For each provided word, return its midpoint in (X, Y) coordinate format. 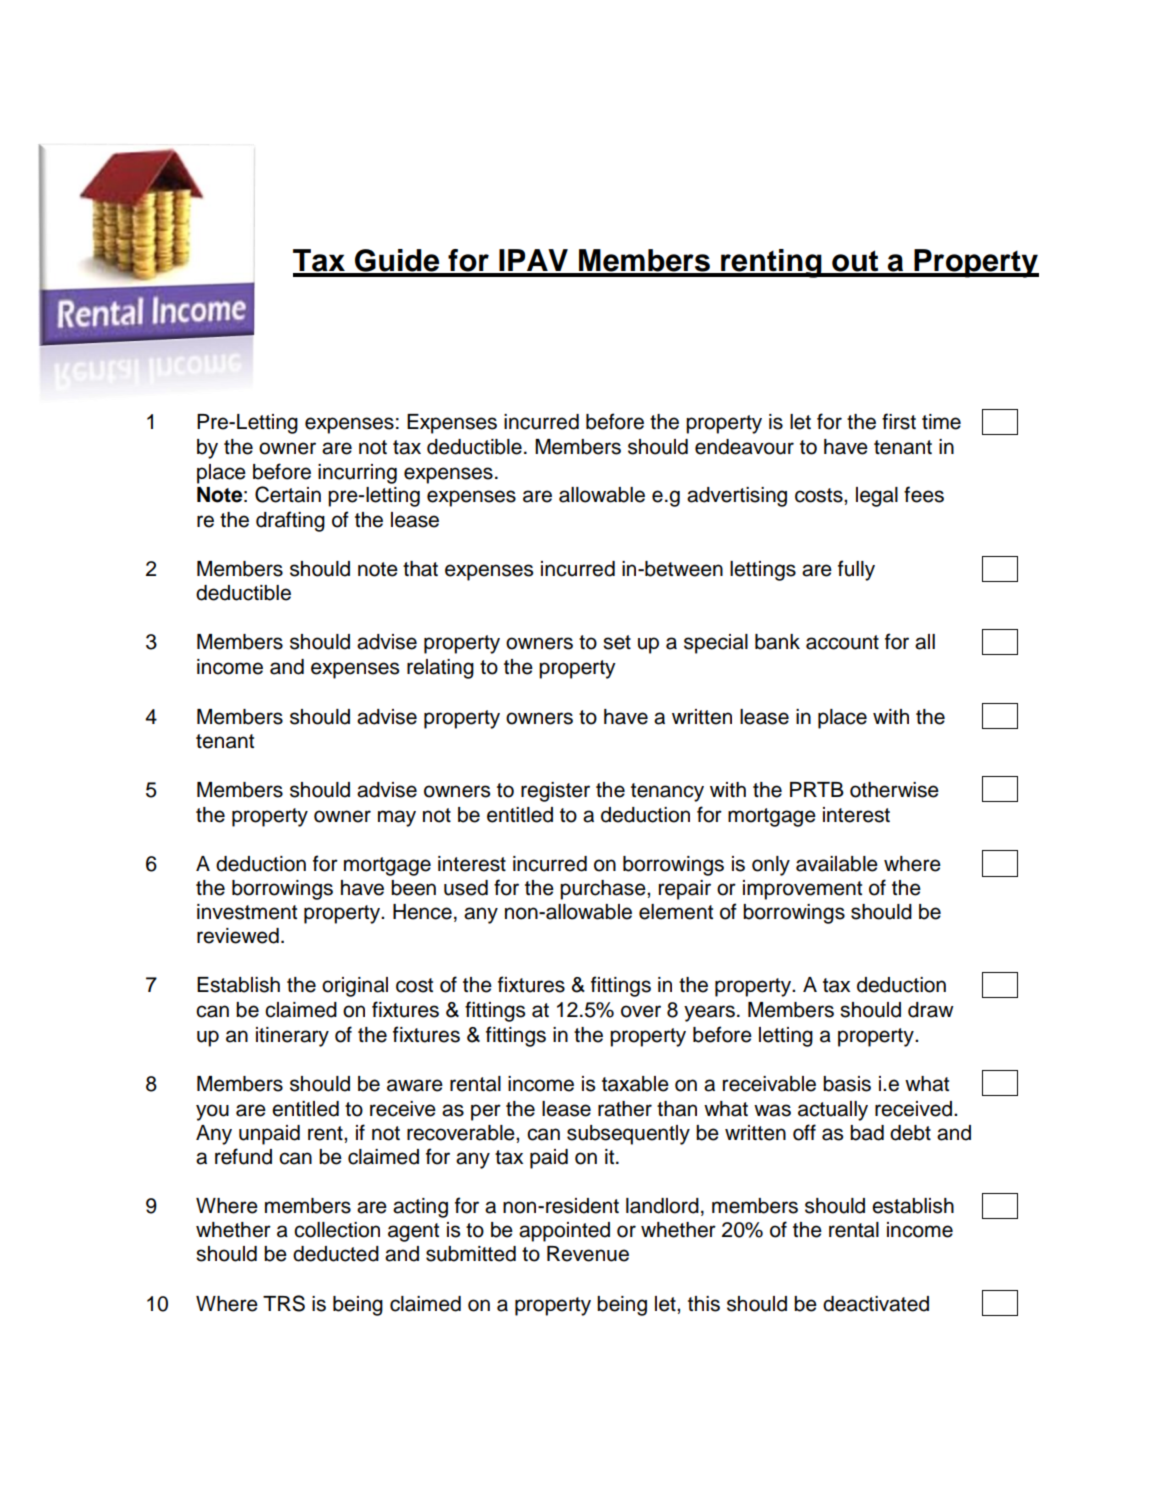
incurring (357, 474)
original (355, 987)
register (555, 792)
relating (440, 669)
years (709, 1013)
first (899, 421)
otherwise (894, 790)
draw (931, 1010)
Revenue (588, 1254)
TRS (284, 1303)
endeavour (744, 447)
